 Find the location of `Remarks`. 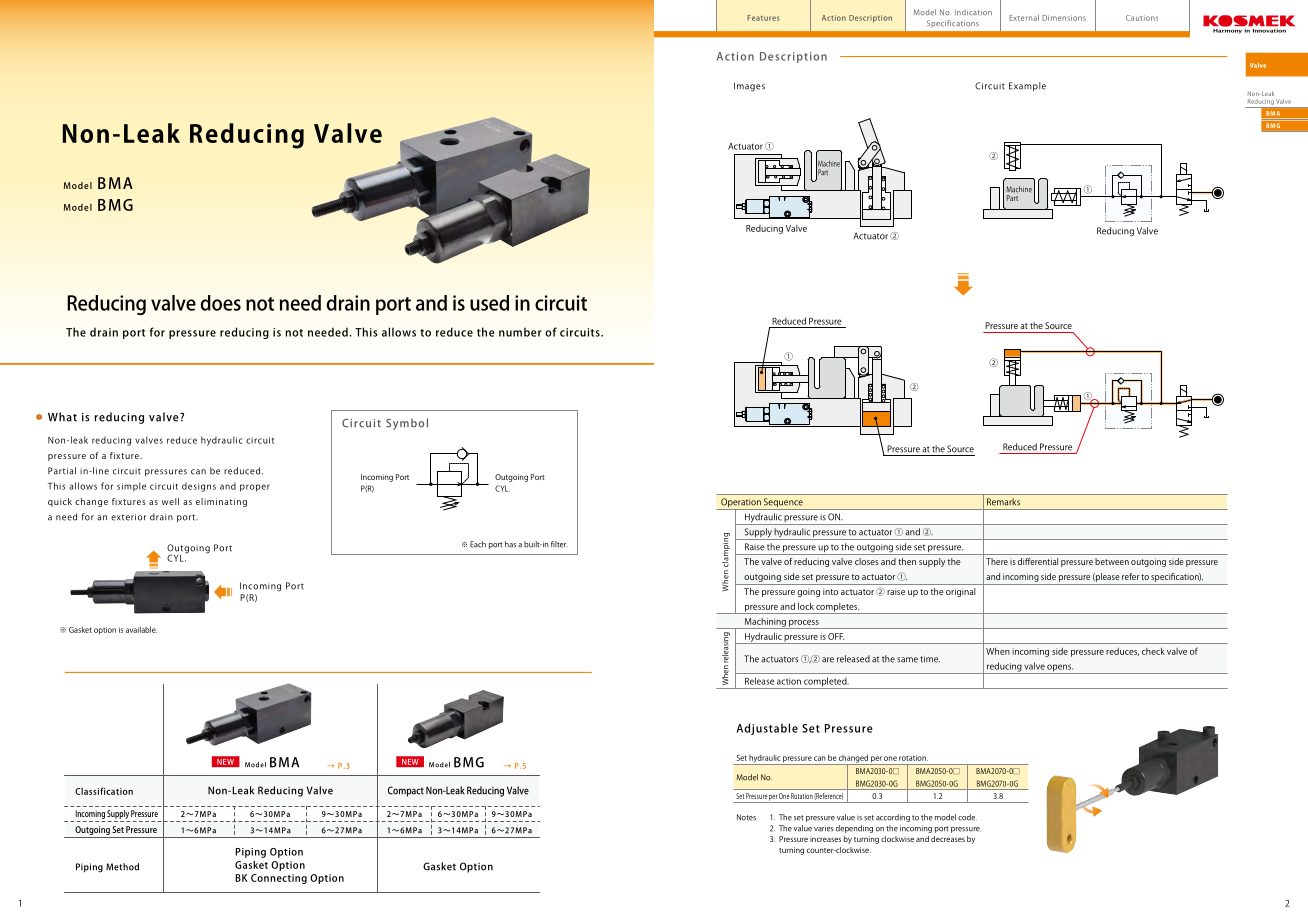

Remarks is located at coordinates (1003, 501).
